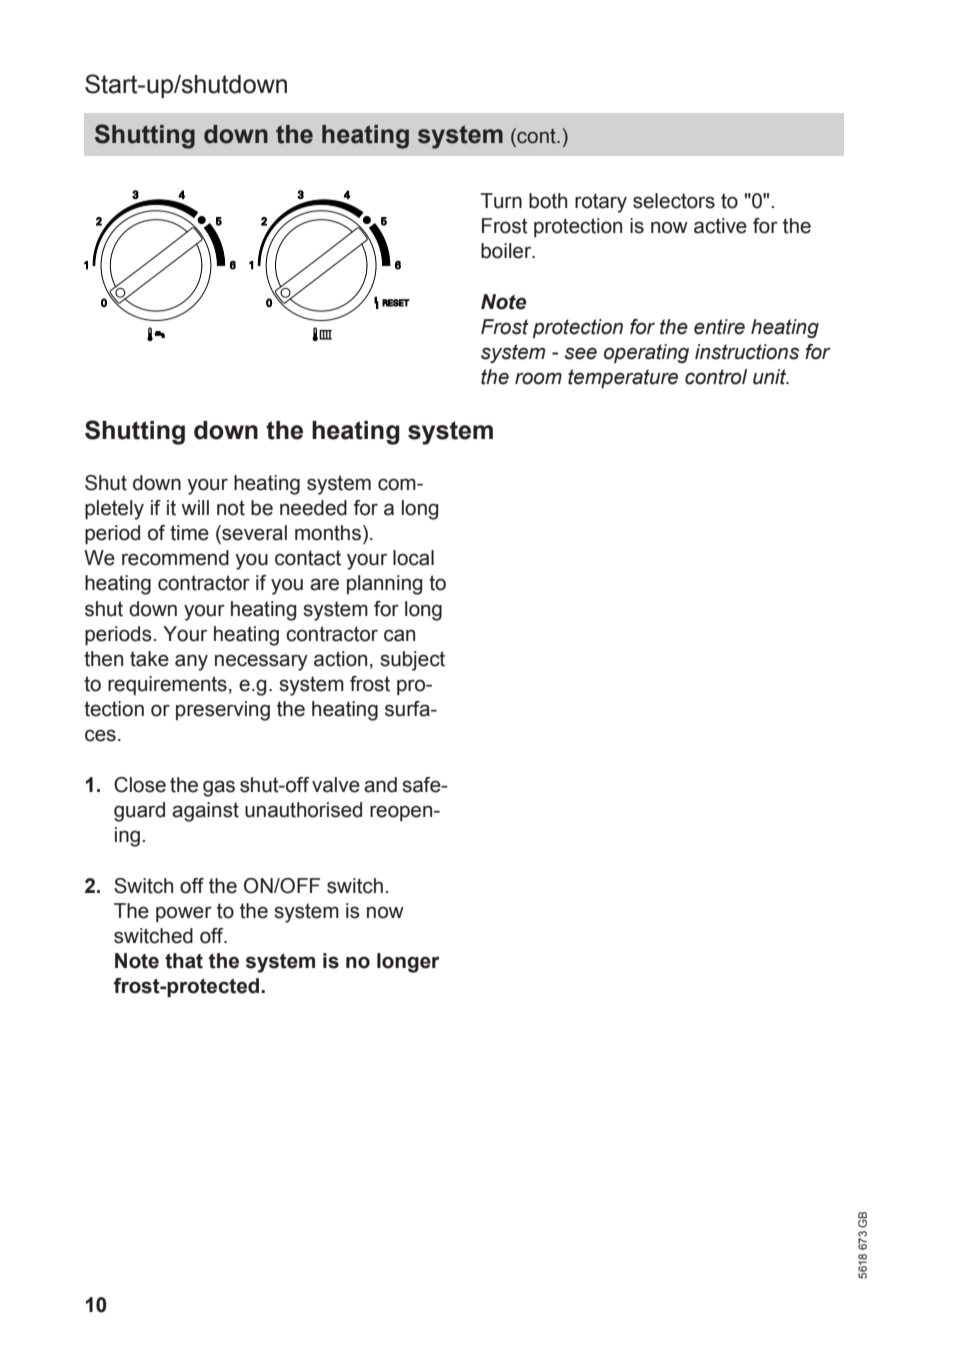 This page has height=1363, width=961. Describe the element at coordinates (167, 685) in the page. I see `requirements` at that location.
